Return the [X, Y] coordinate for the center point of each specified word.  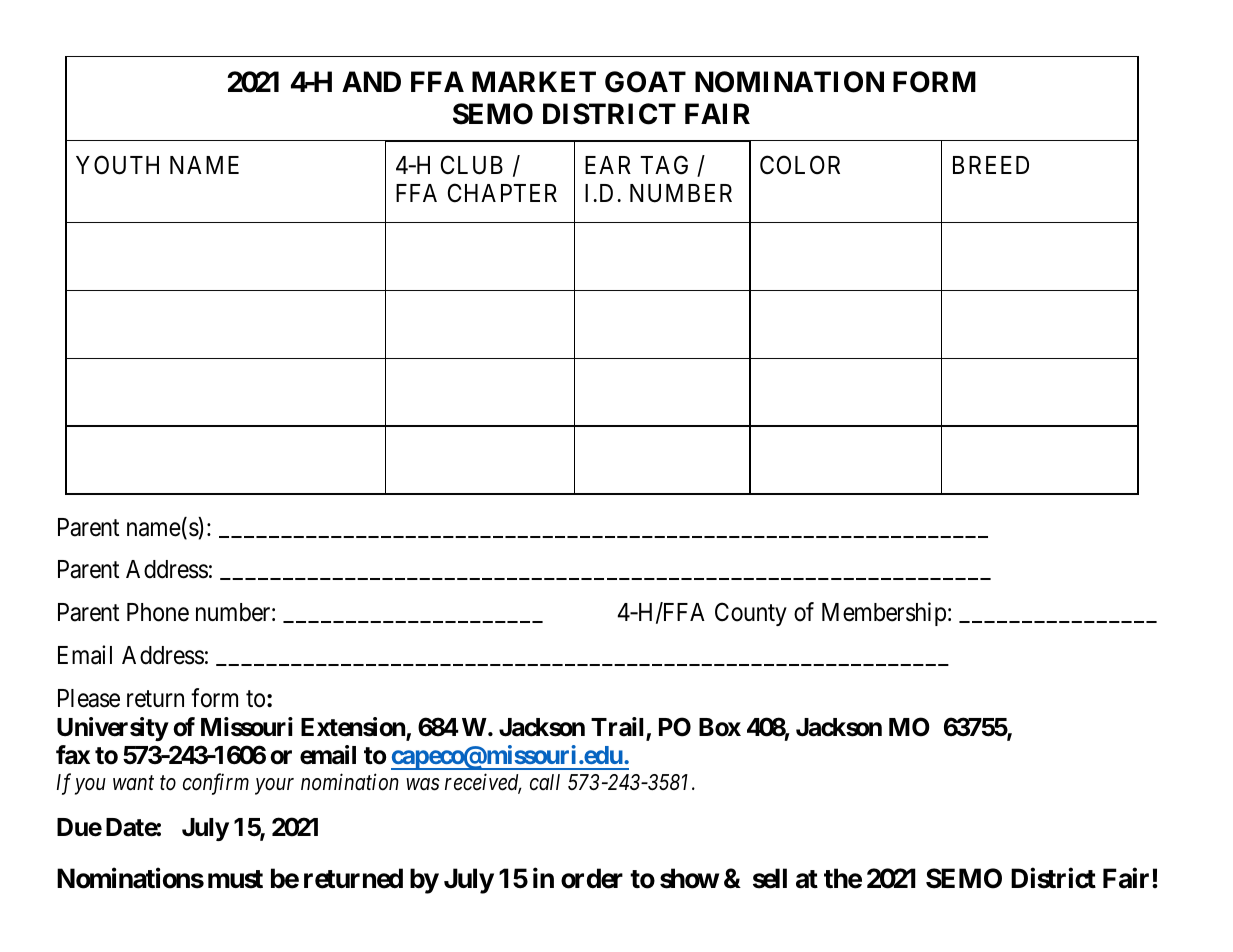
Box [720, 727]
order [592, 878]
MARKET [534, 81]
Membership [884, 614]
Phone [158, 612]
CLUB [472, 165]
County [751, 614]
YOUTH [117, 165]
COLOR [800, 165]
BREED [991, 165]
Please [89, 698]
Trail [619, 728]
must [235, 879]
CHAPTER [502, 193]
